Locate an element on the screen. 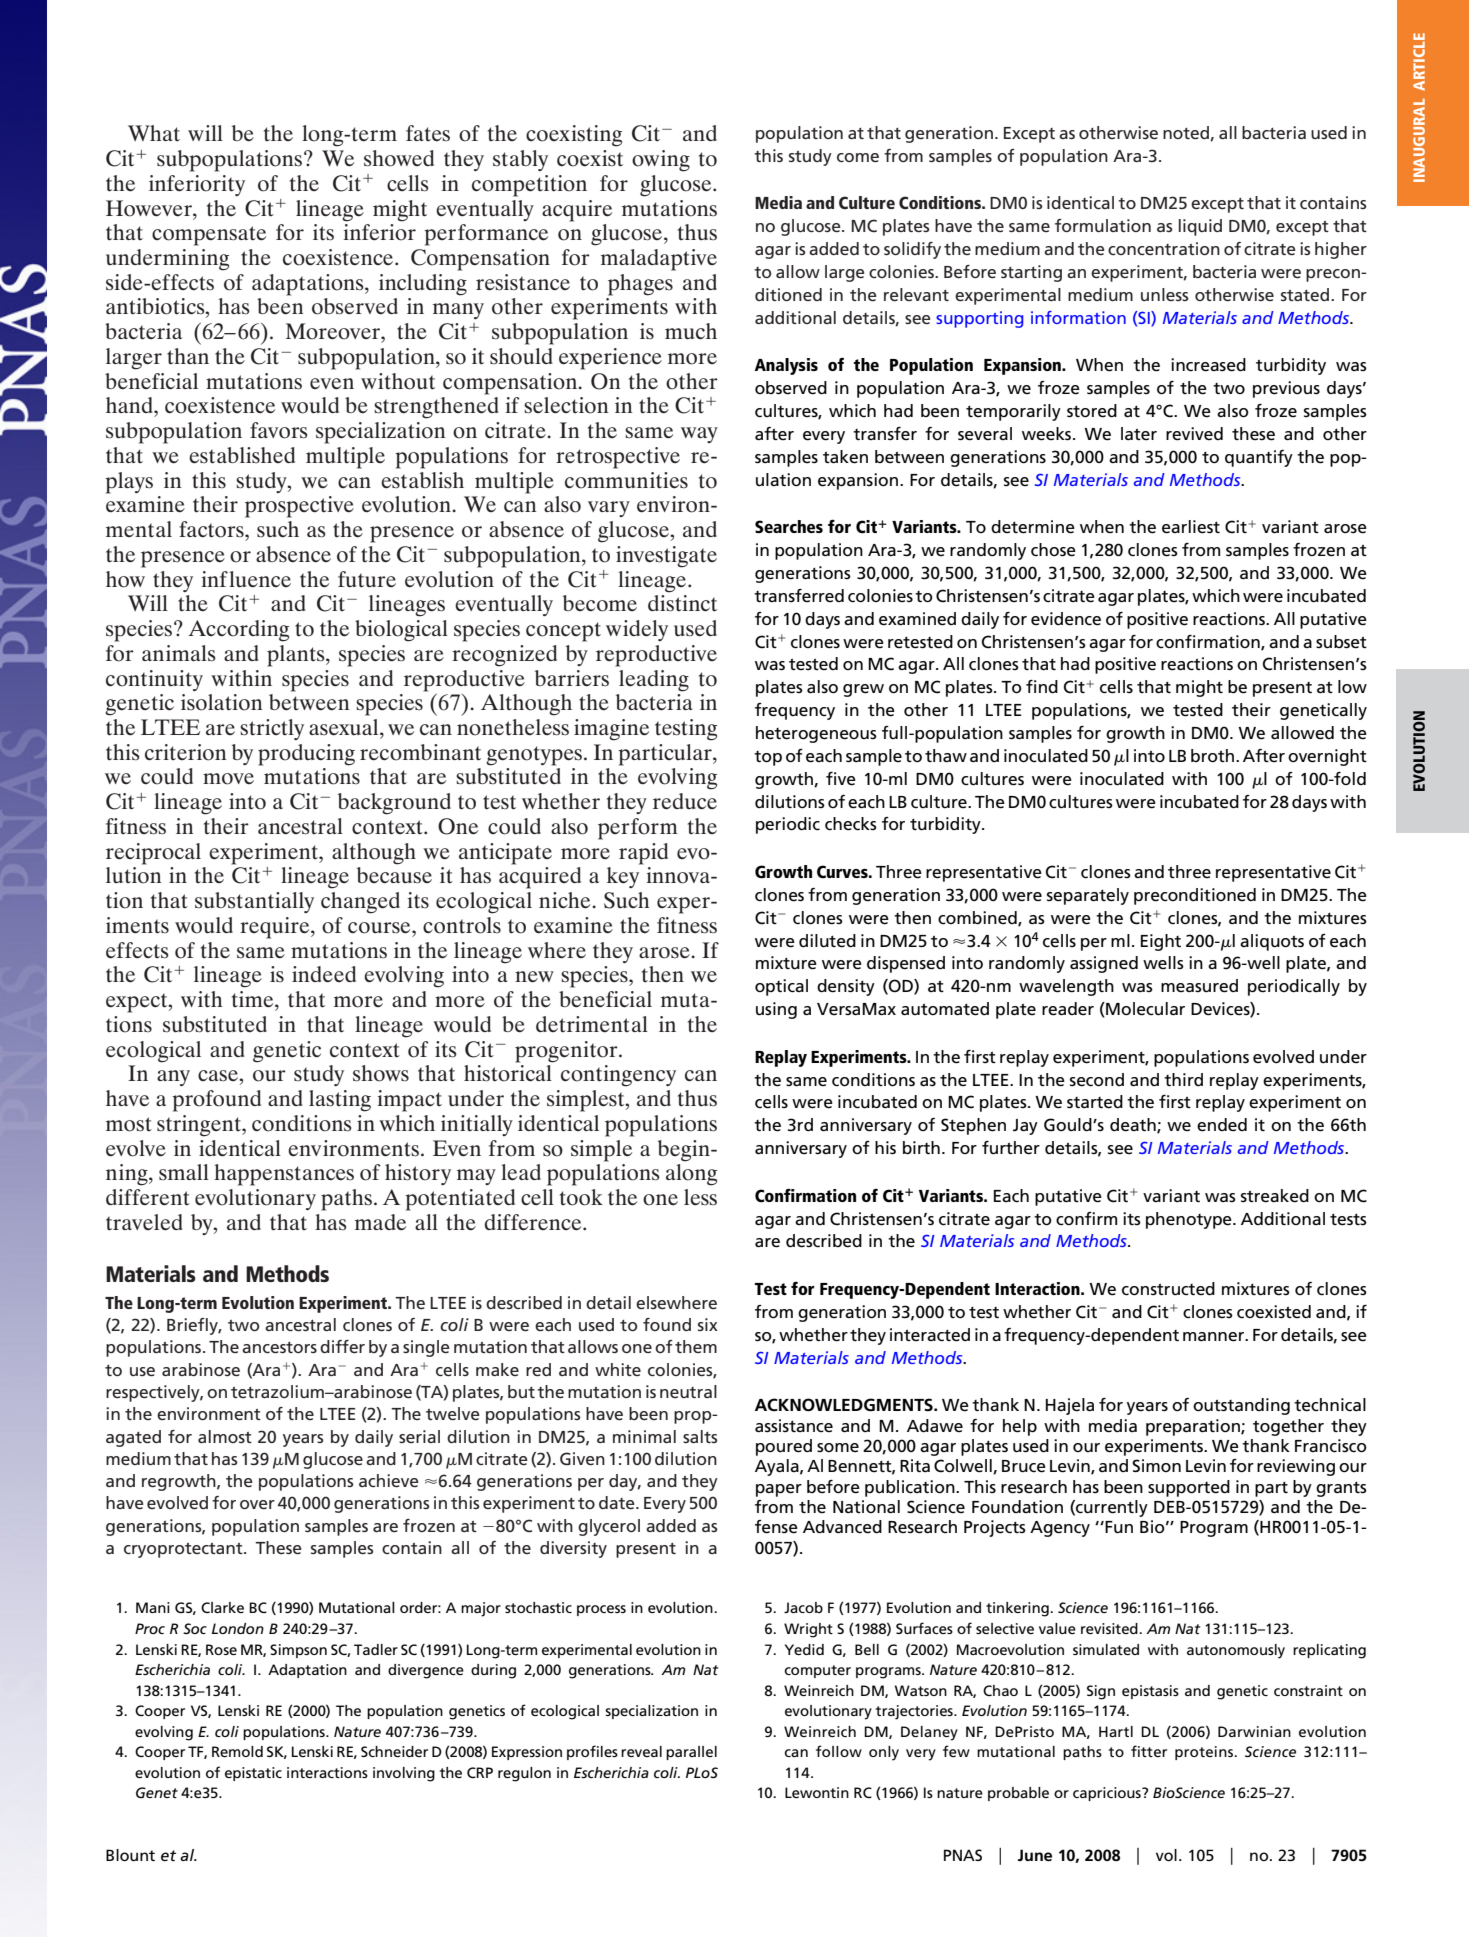 The height and width of the screenshot is (1937, 1469). ancestors is located at coordinates (279, 1347).
